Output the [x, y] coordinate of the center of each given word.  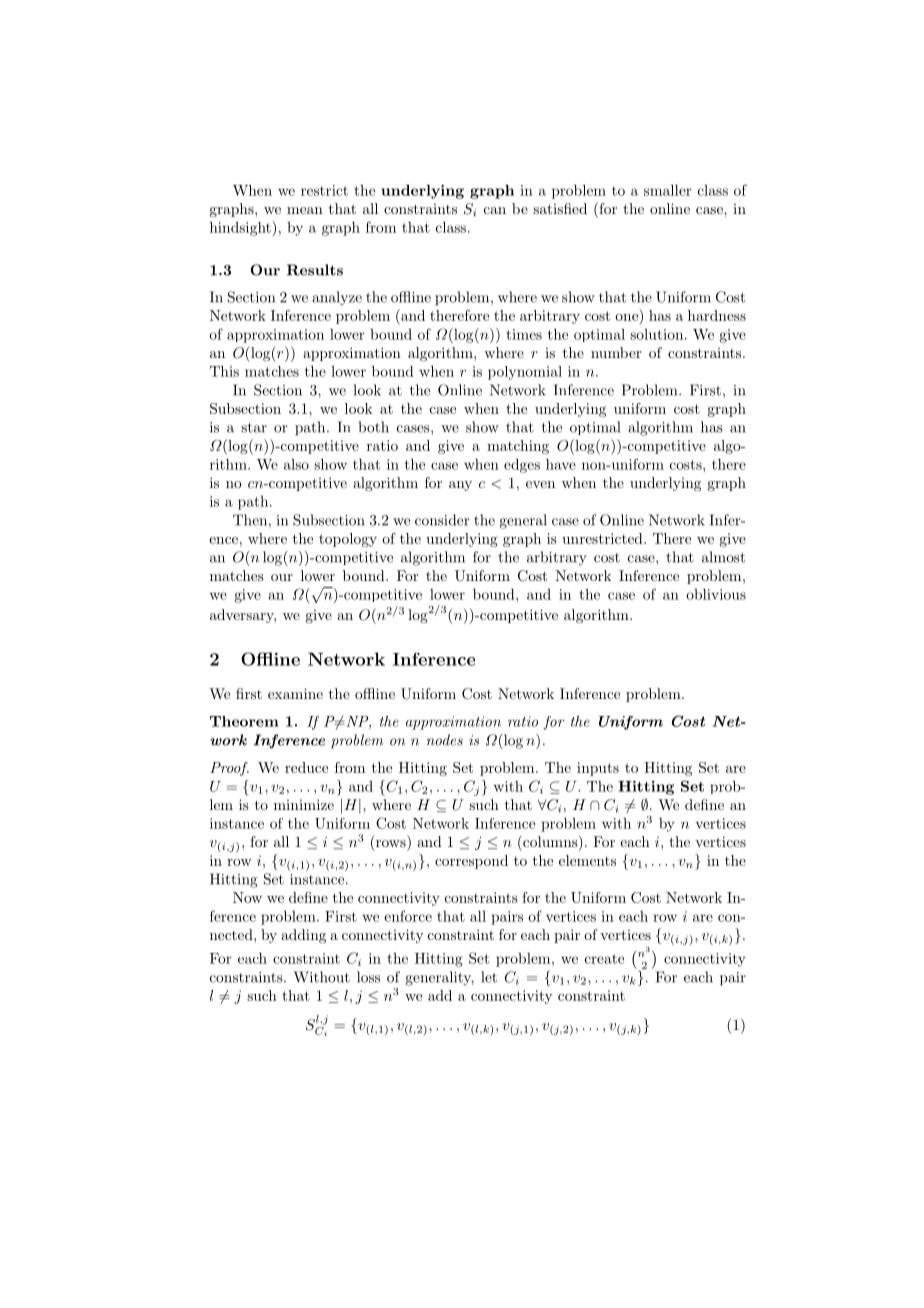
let [489, 977]
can [495, 210]
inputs [598, 769]
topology [348, 540]
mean [305, 210]
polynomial [525, 373]
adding [303, 936]
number [616, 352]
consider [442, 520]
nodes [445, 740]
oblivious [716, 594]
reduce [306, 767]
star [254, 428]
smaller [668, 190]
